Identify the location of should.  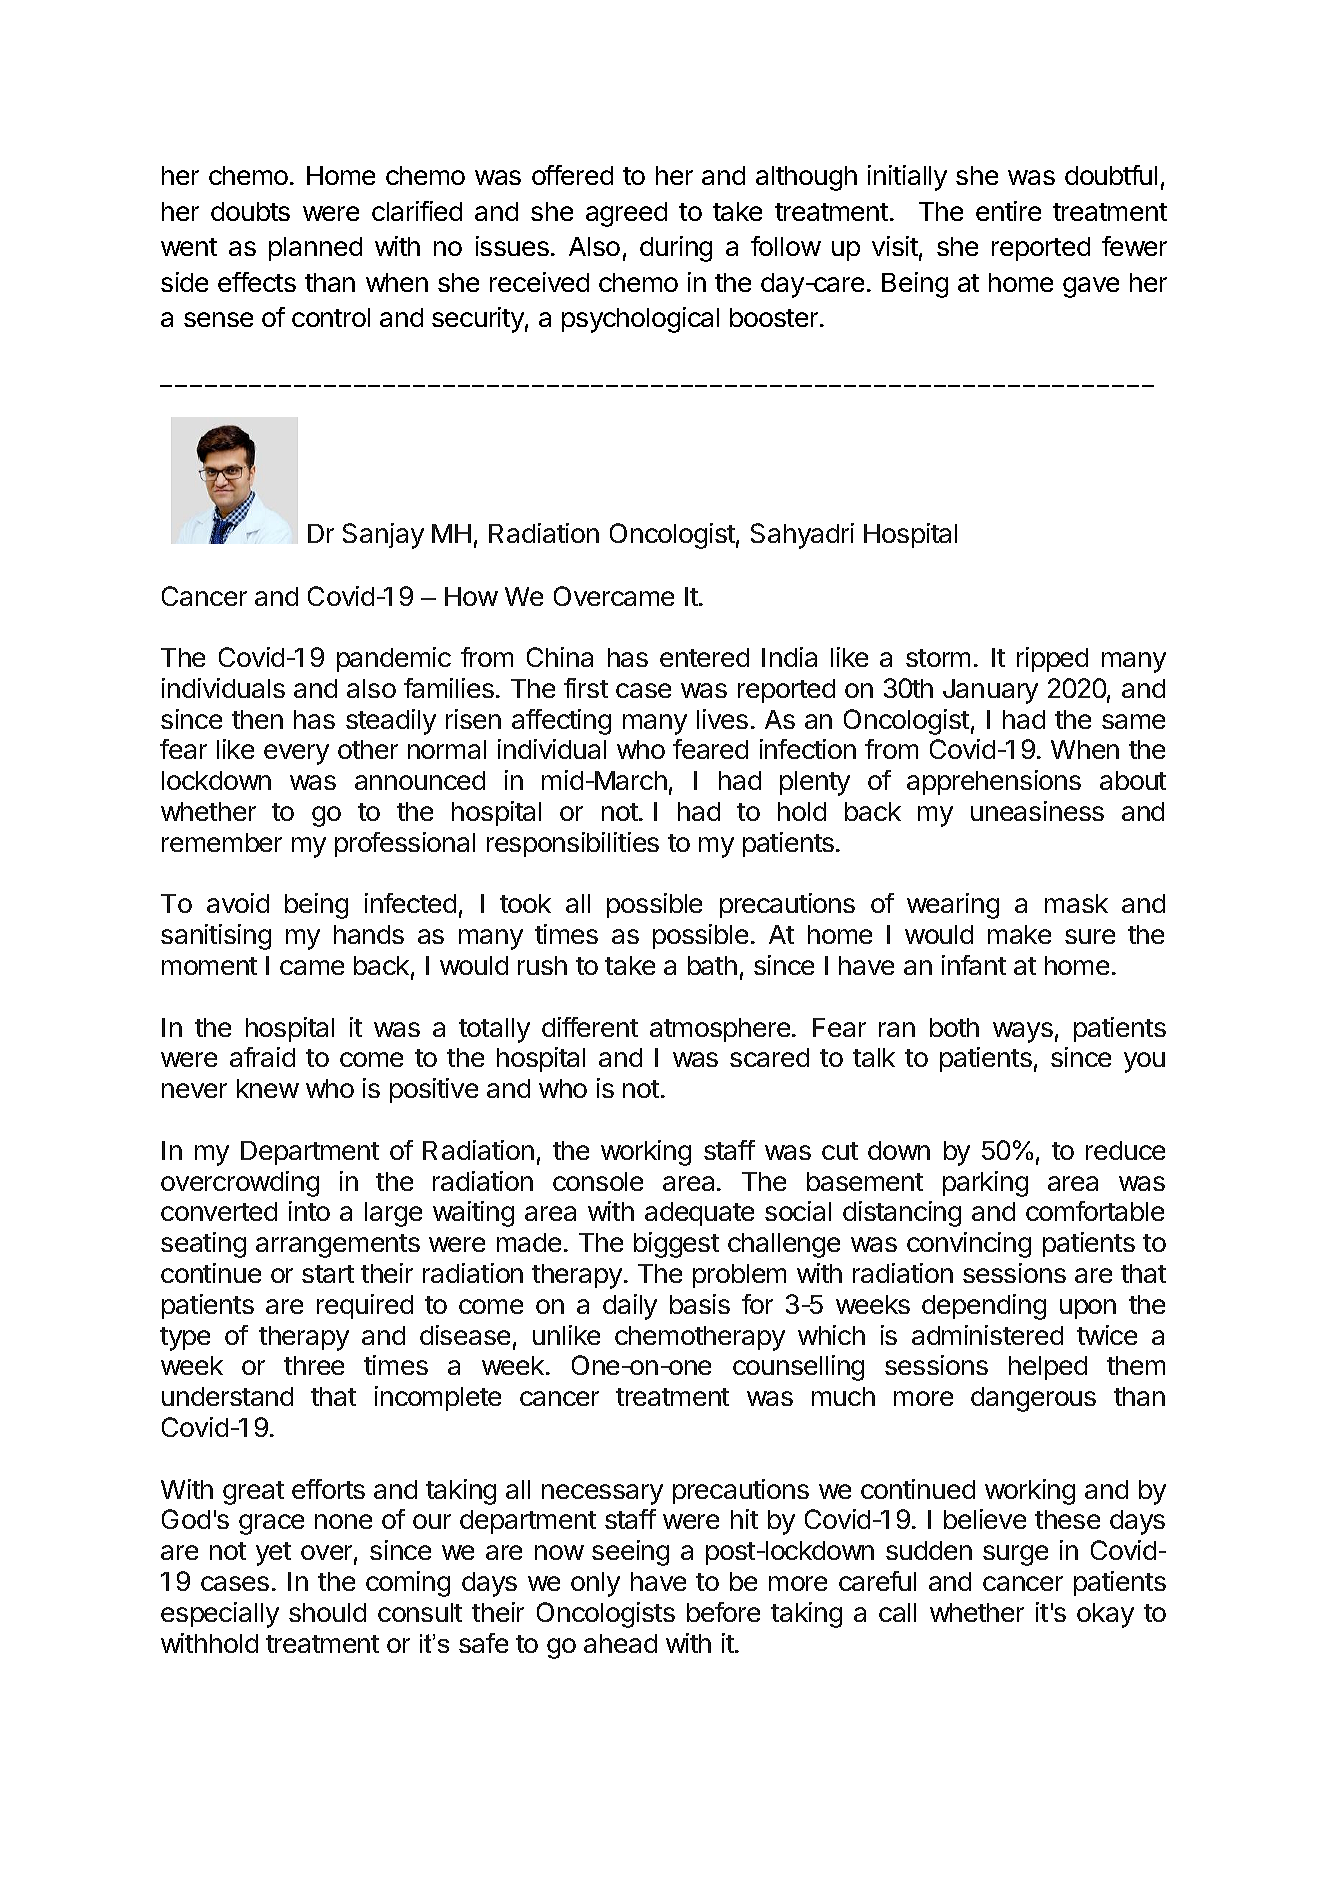
(327, 1612).
